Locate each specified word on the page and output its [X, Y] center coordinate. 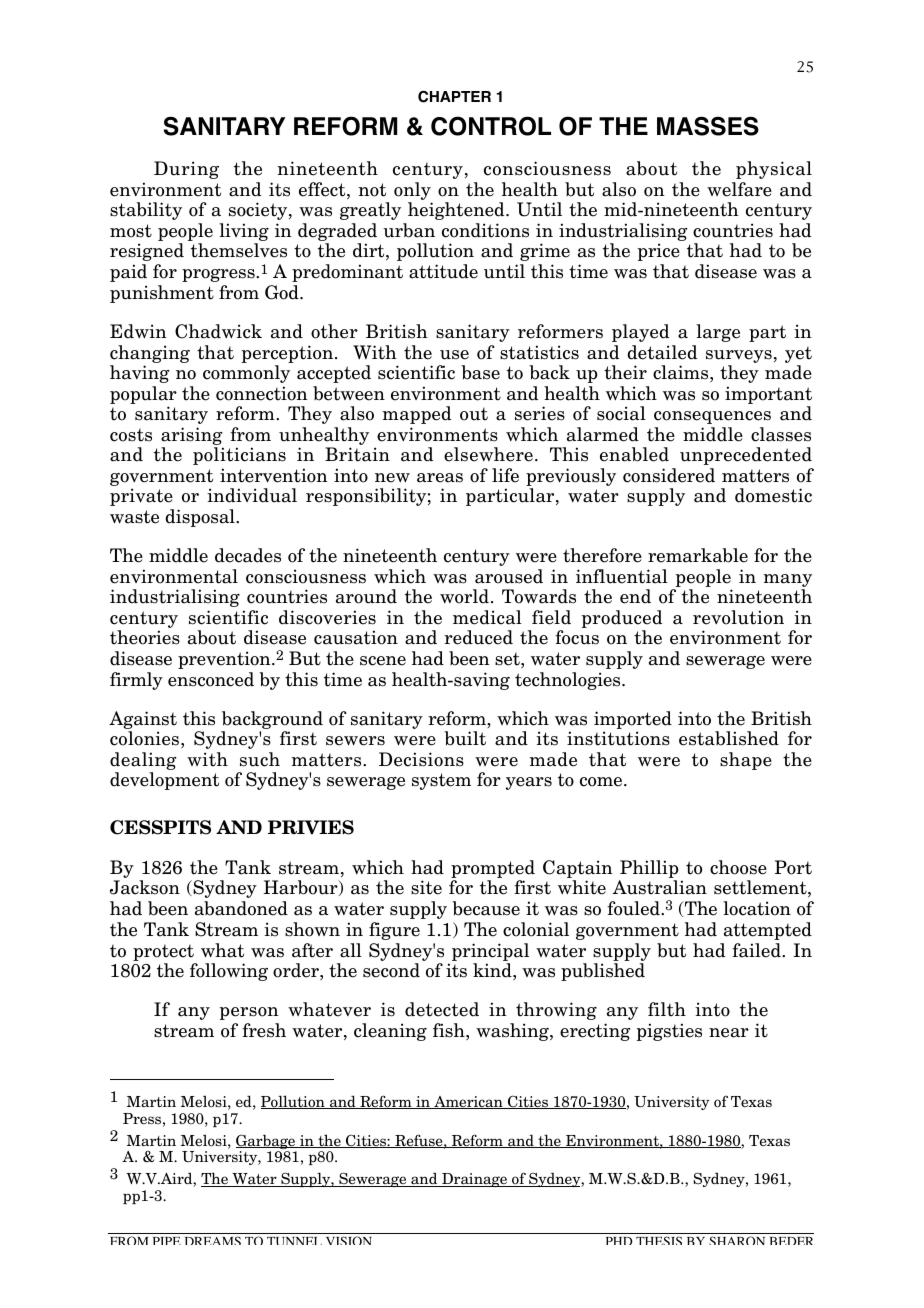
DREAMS [213, 1240]
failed [757, 950]
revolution [738, 617]
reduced [478, 637]
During [186, 170]
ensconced [211, 679]
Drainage [474, 1180]
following [229, 972]
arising [192, 437]
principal [490, 952]
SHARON [737, 1240]
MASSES [708, 126]
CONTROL [491, 126]
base [481, 372]
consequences [712, 417]
